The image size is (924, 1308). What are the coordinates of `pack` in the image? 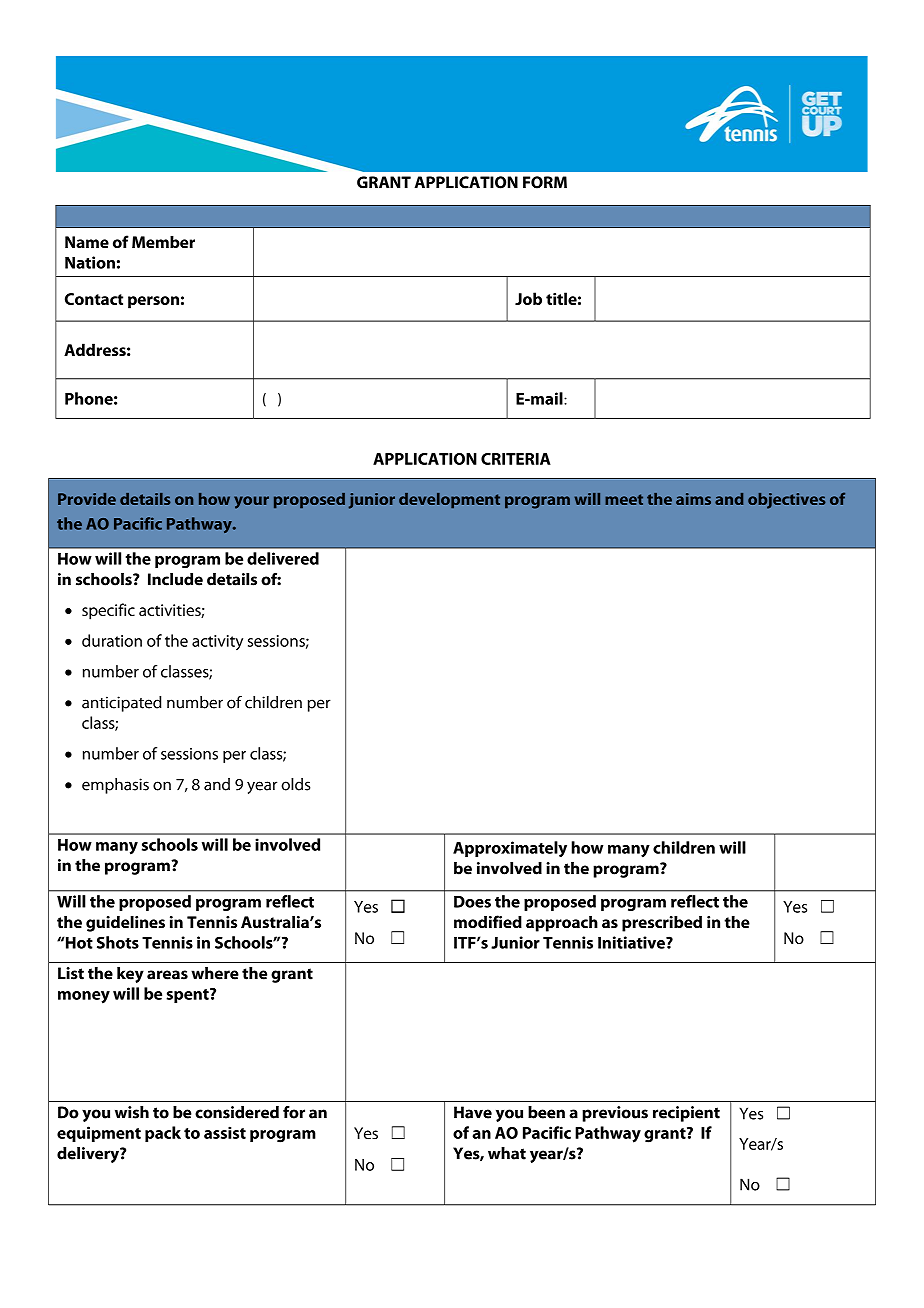 It's located at (163, 1134).
